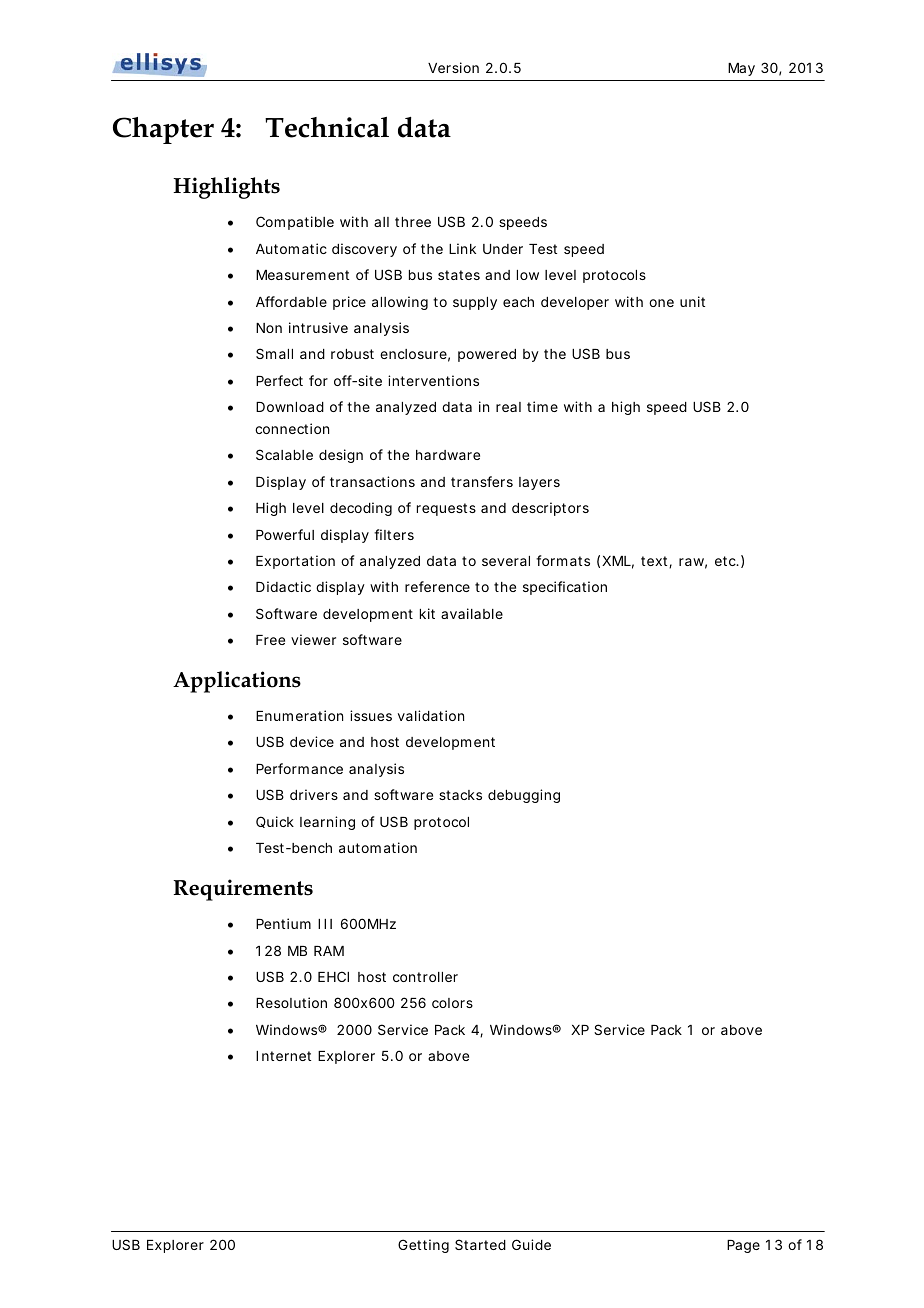  Describe the element at coordinates (237, 682) in the screenshot. I see `Applications` at that location.
